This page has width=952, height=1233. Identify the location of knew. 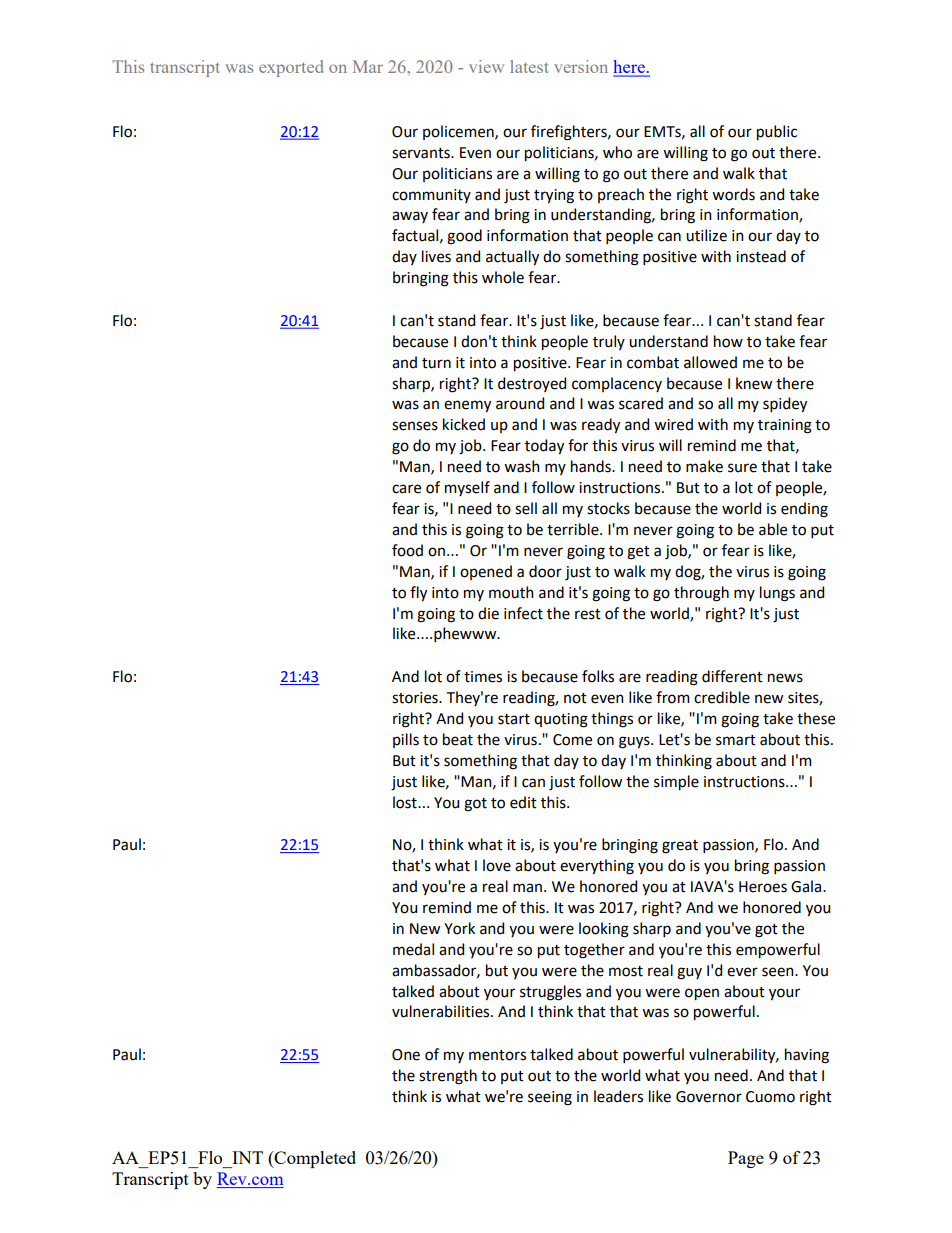
(754, 383).
